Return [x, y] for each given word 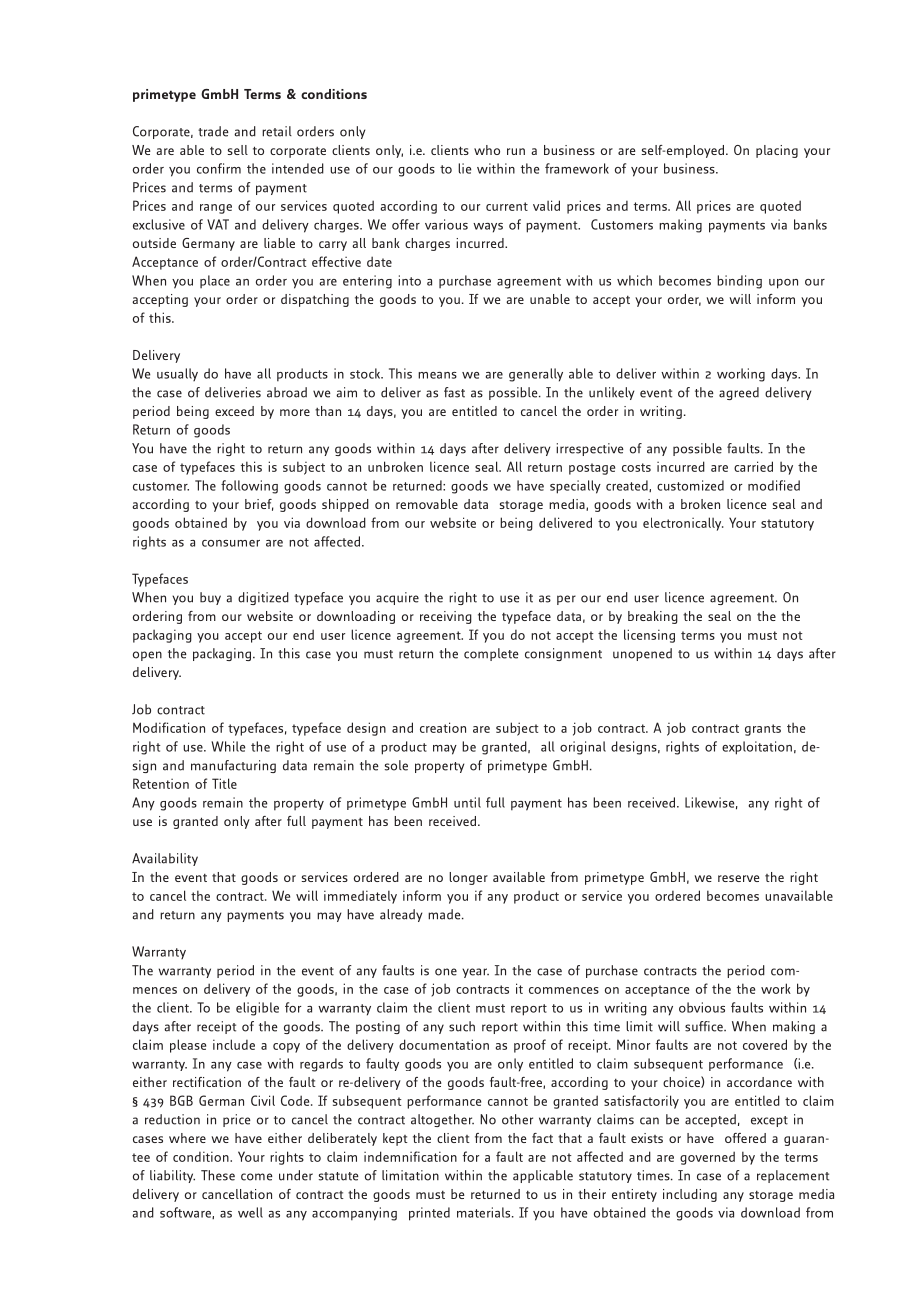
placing [777, 151]
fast [454, 392]
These [218, 1175]
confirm [219, 168]
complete [491, 654]
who [487, 150]
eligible [257, 1009]
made [445, 914]
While [228, 746]
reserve [739, 878]
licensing [649, 636]
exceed [234, 411]
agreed [739, 393]
